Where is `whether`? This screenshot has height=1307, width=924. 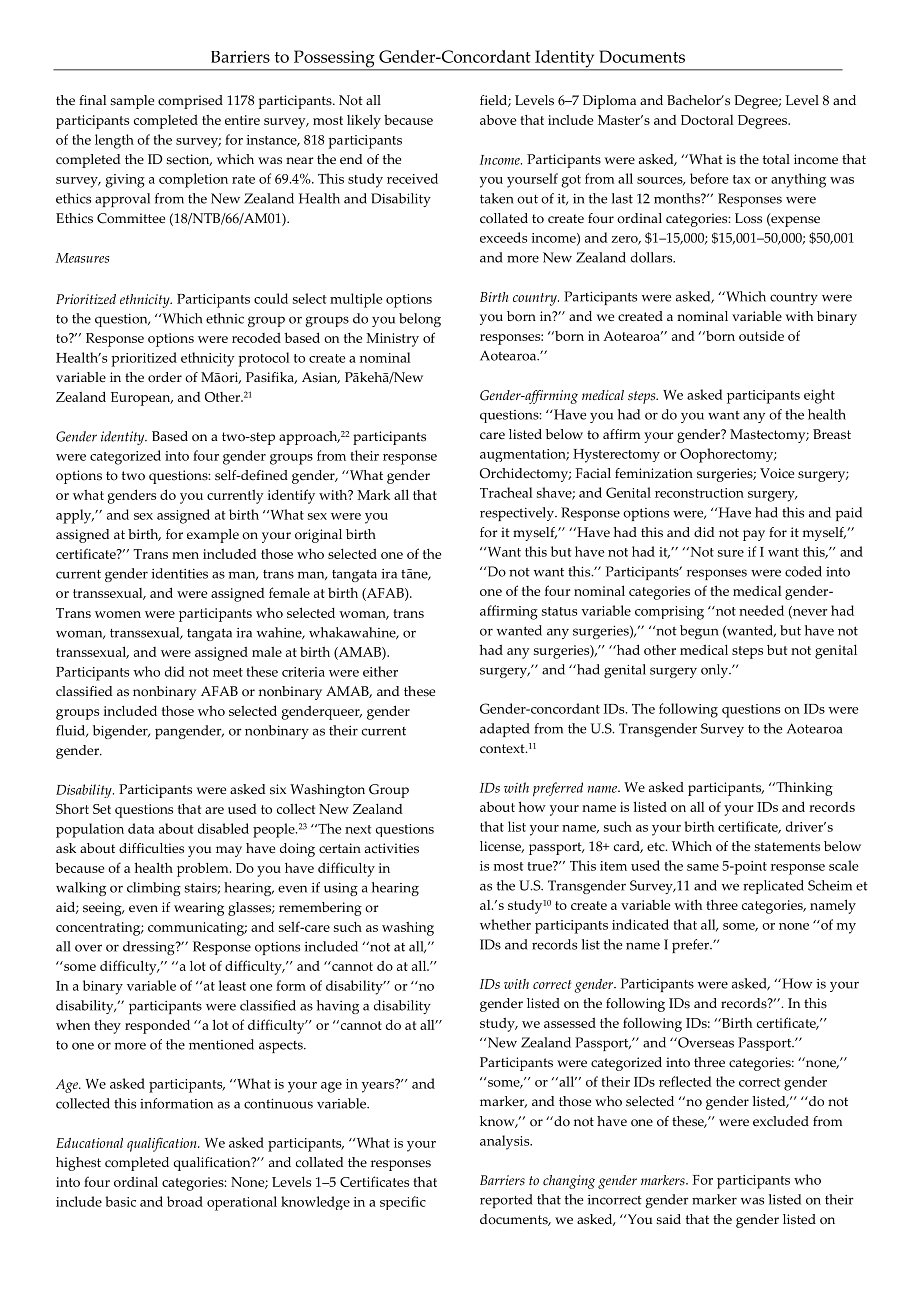 whether is located at coordinates (505, 924).
